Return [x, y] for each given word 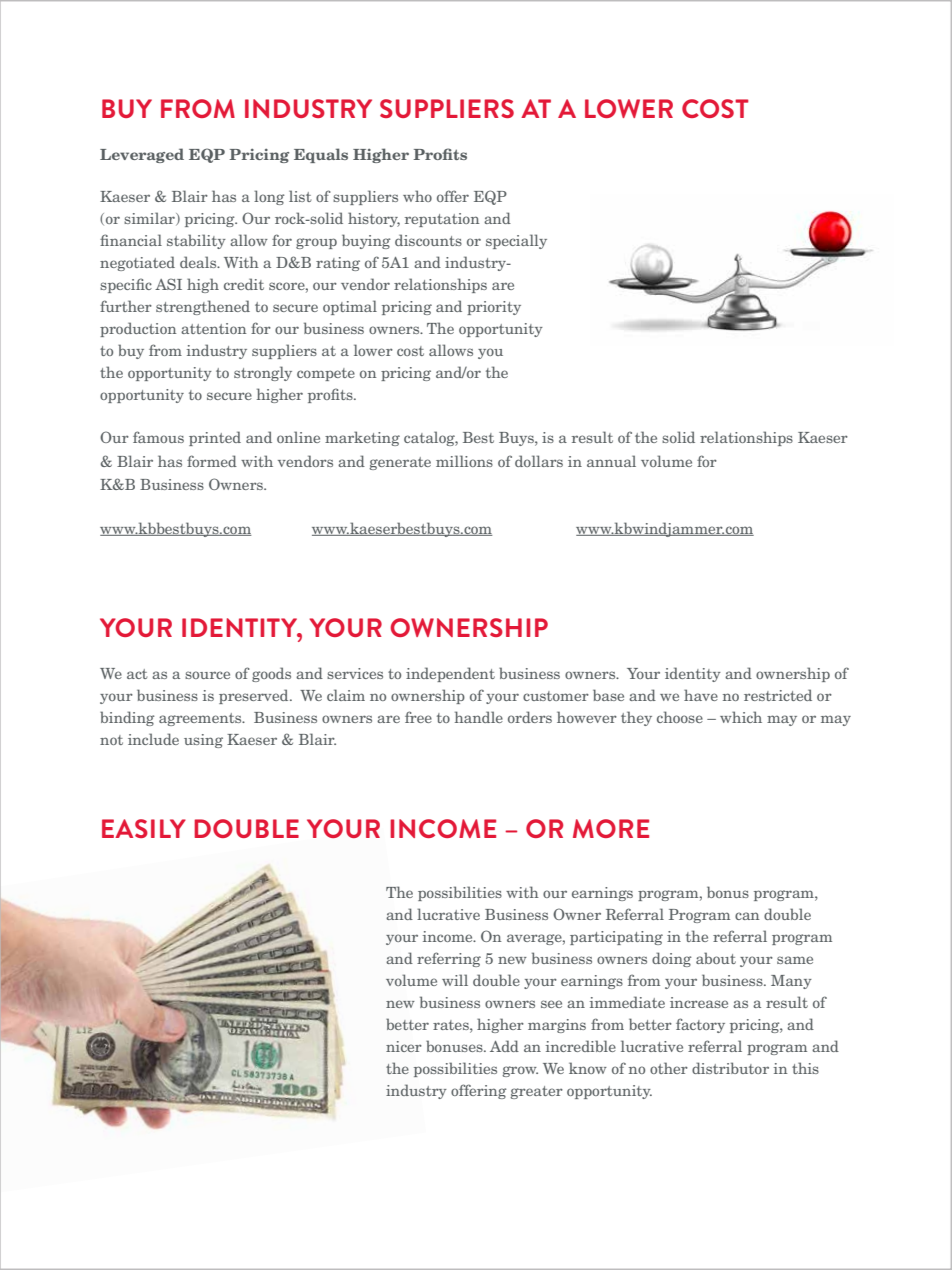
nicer [404, 1046]
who [417, 196]
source [207, 675]
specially [516, 241]
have [701, 695]
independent [450, 674]
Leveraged [142, 155]
